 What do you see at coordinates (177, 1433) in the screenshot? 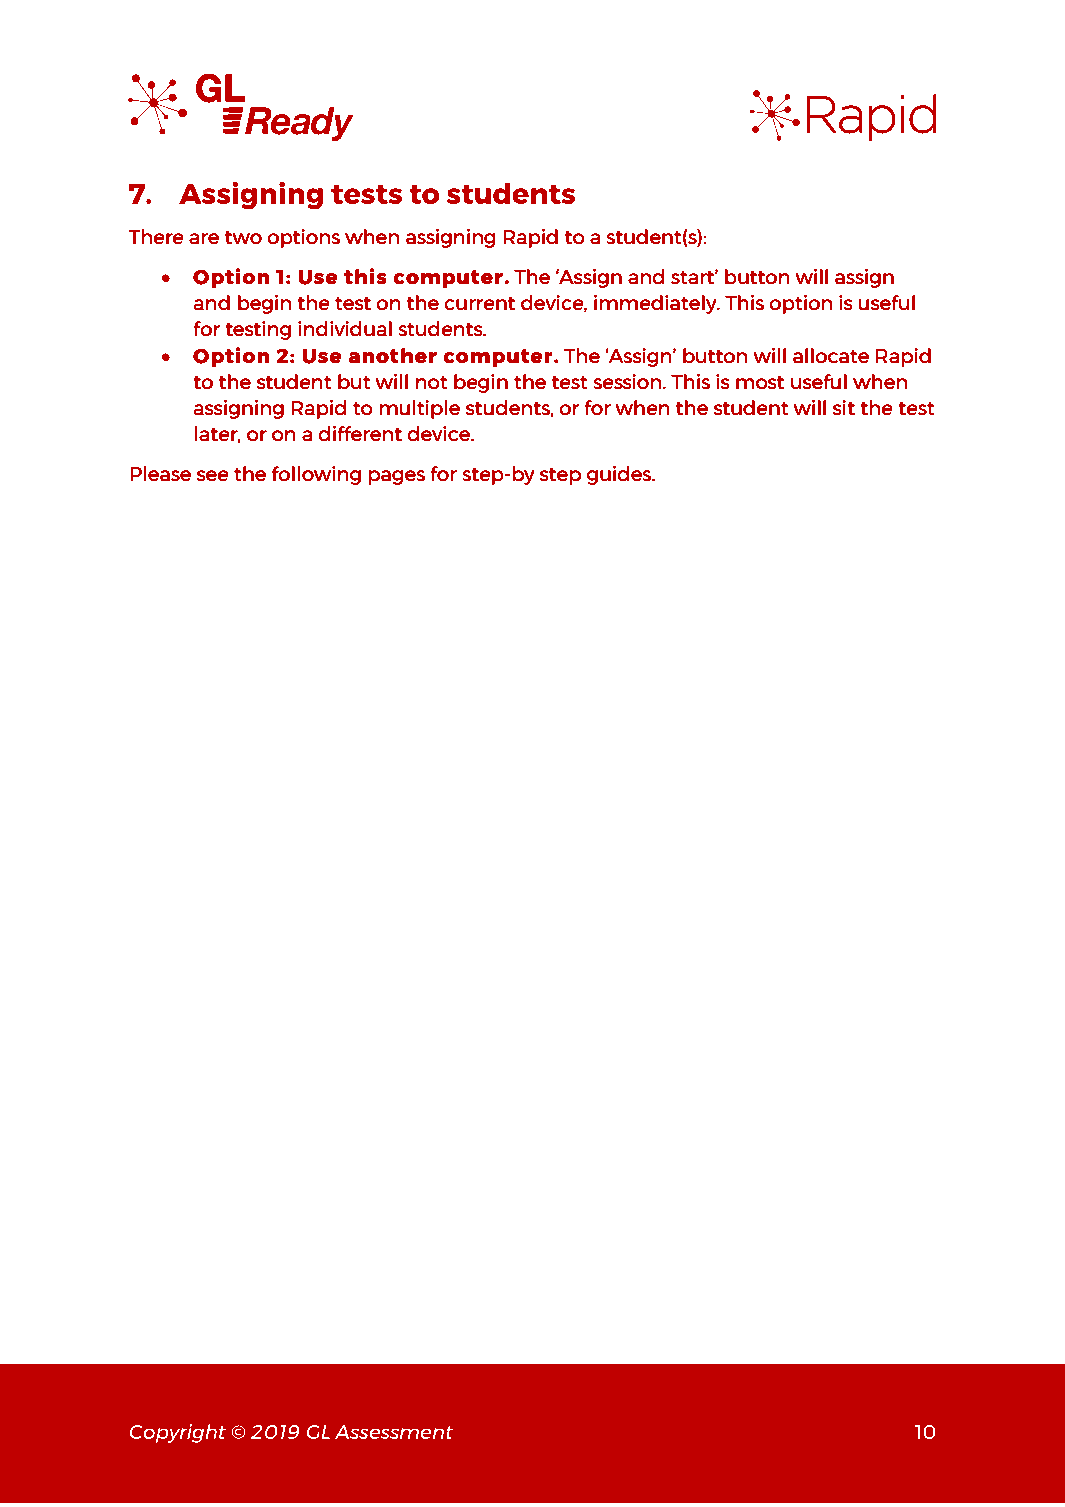
I see `Copyright` at bounding box center [177, 1433].
